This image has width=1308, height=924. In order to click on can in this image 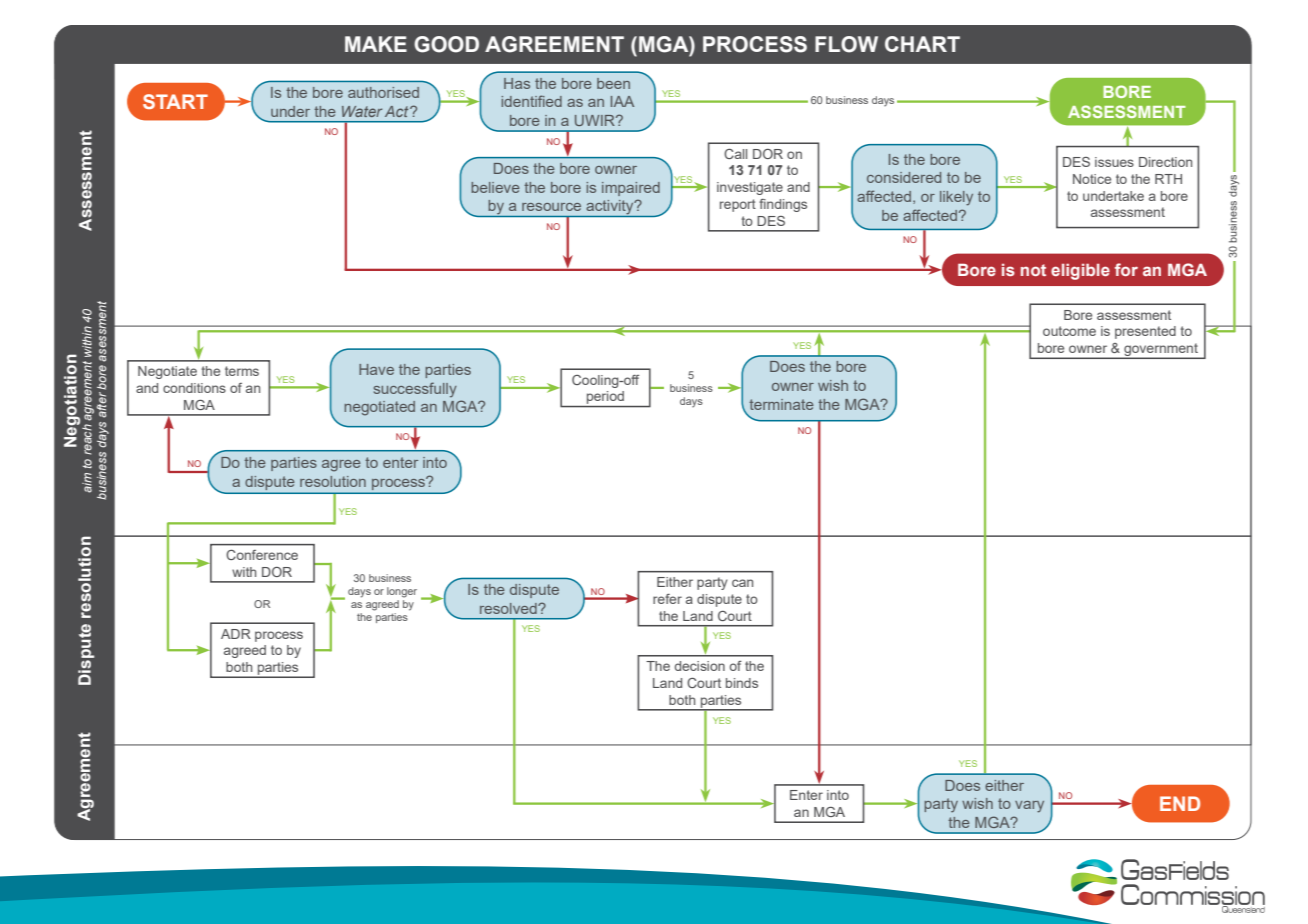, I will do `click(742, 583)`.
